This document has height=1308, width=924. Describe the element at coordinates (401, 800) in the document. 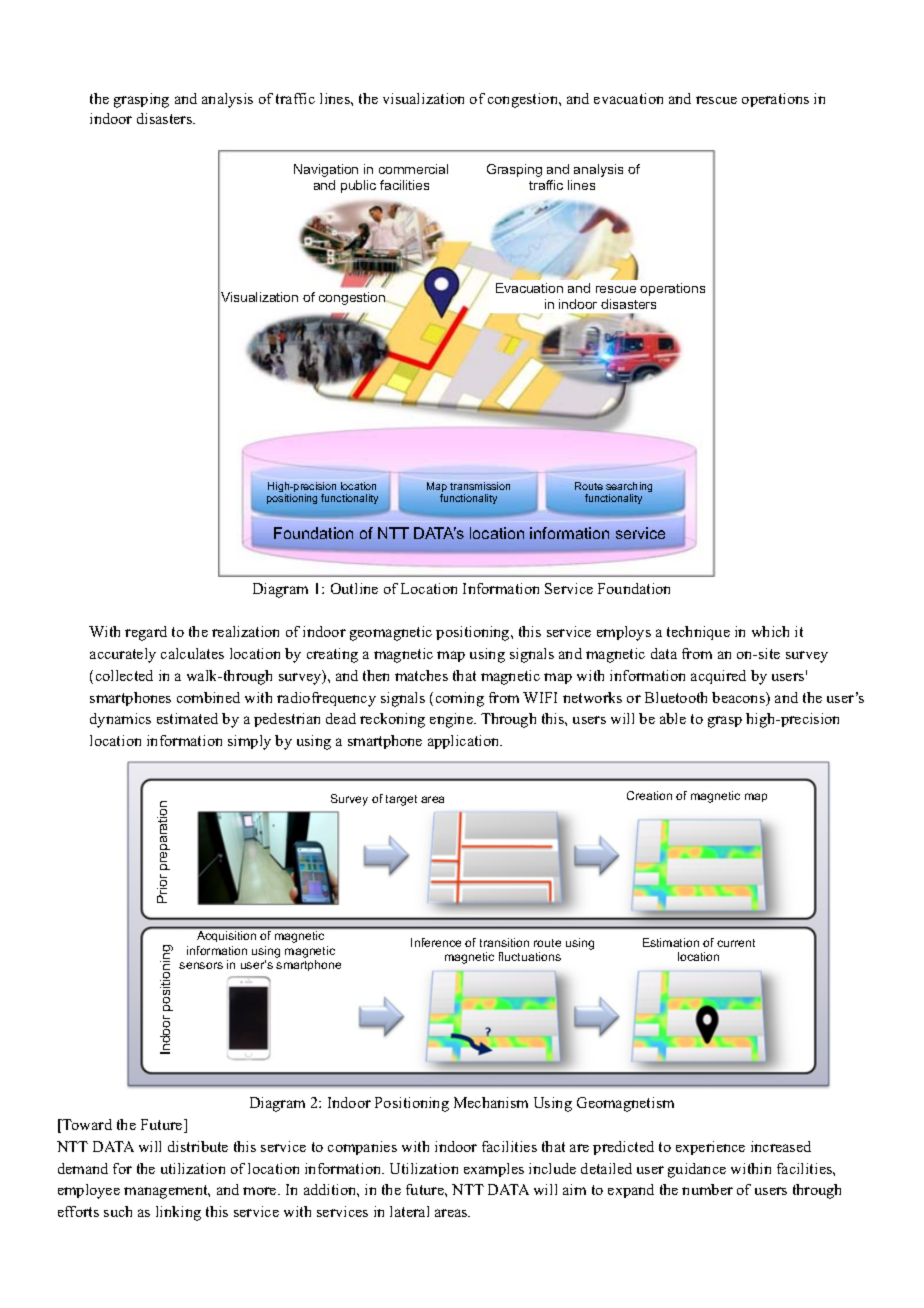

I see `target` at that location.
